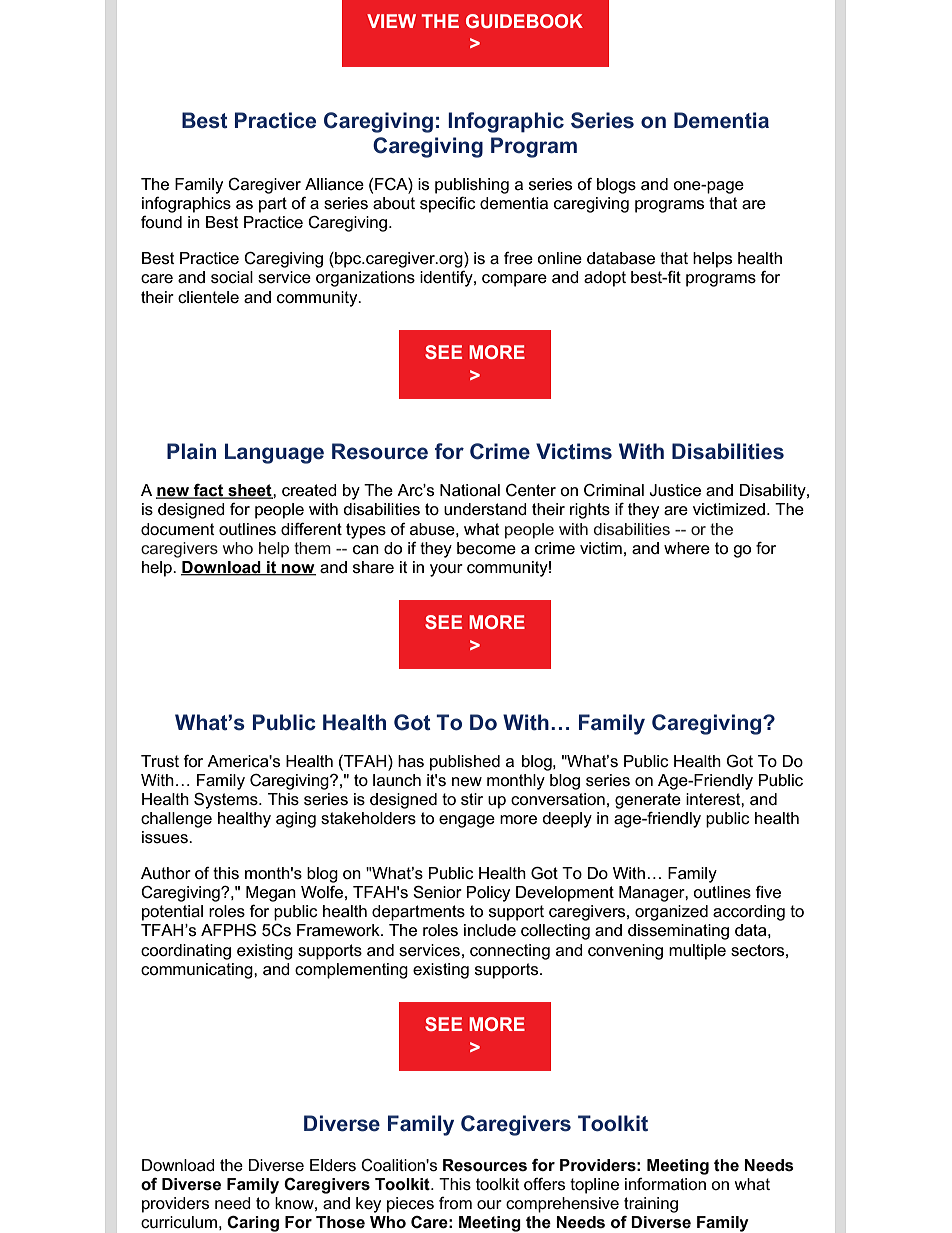 The image size is (952, 1233). I want to click on VIEW, so click(391, 21).
